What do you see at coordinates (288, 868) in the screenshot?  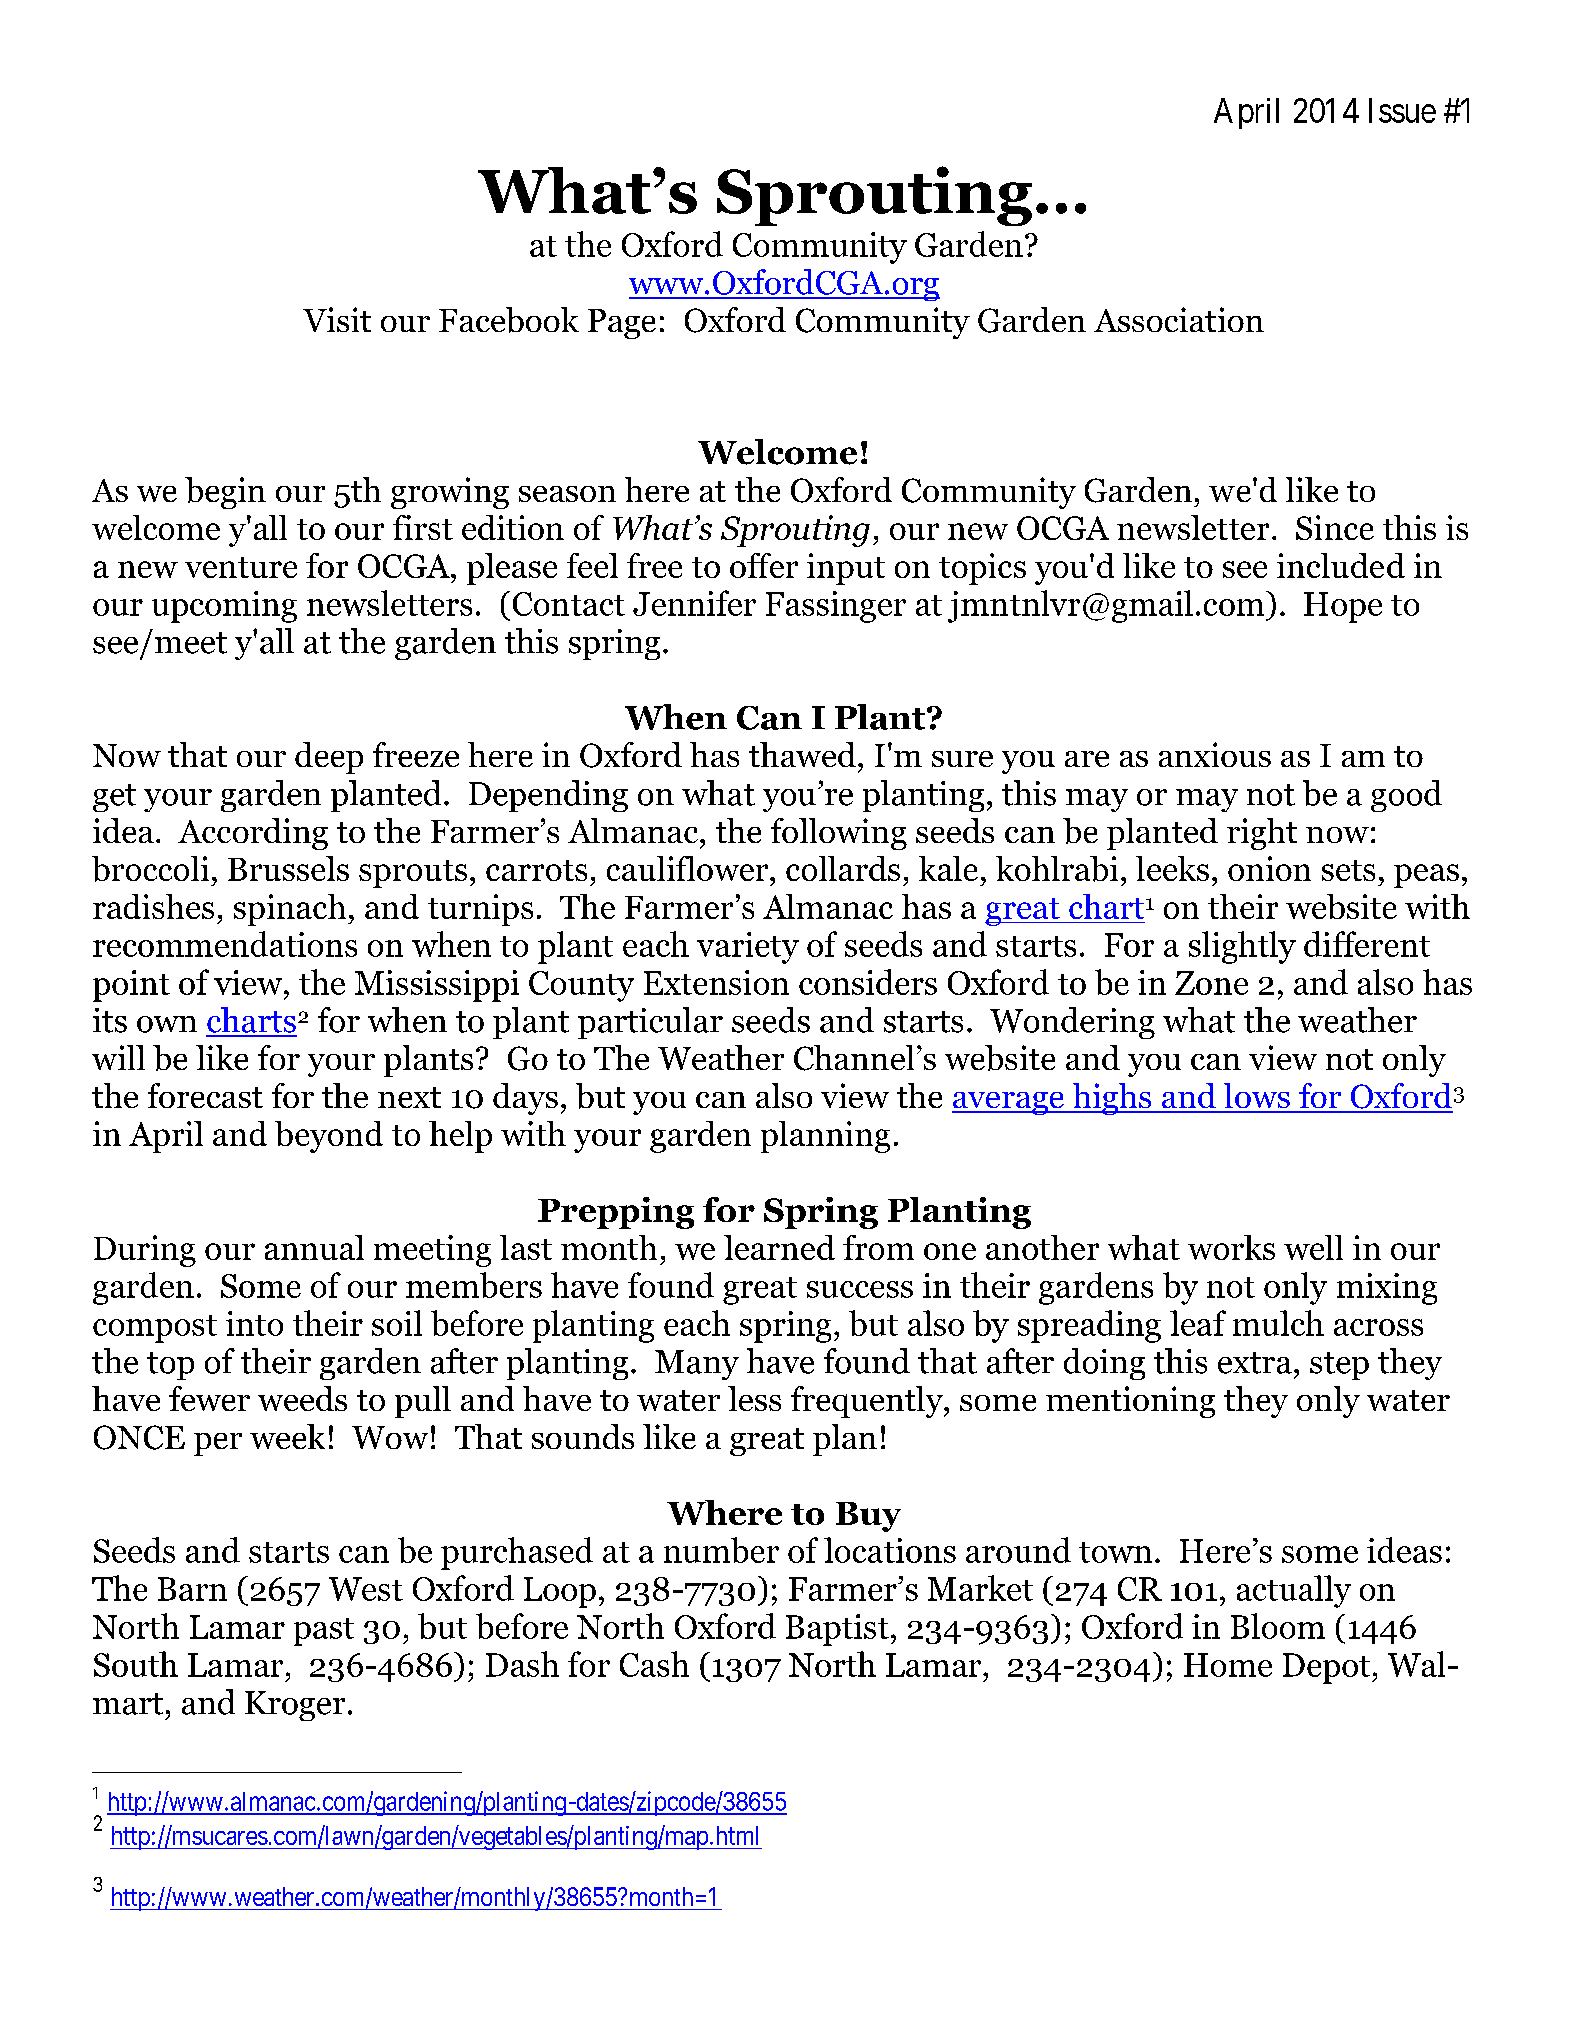 I see `Brussels` at bounding box center [288, 868].
